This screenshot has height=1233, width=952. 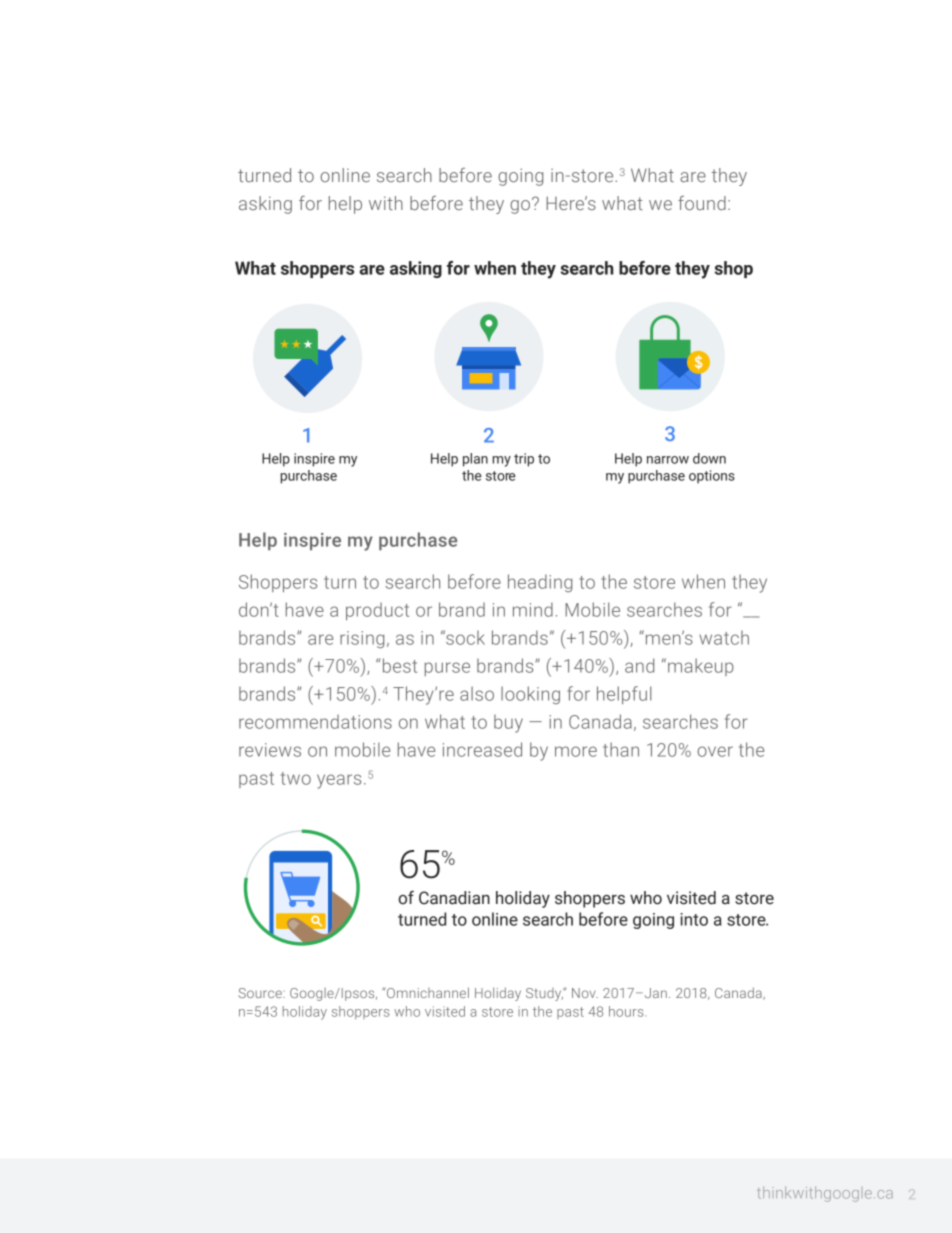 I want to click on heading, so click(x=540, y=583).
